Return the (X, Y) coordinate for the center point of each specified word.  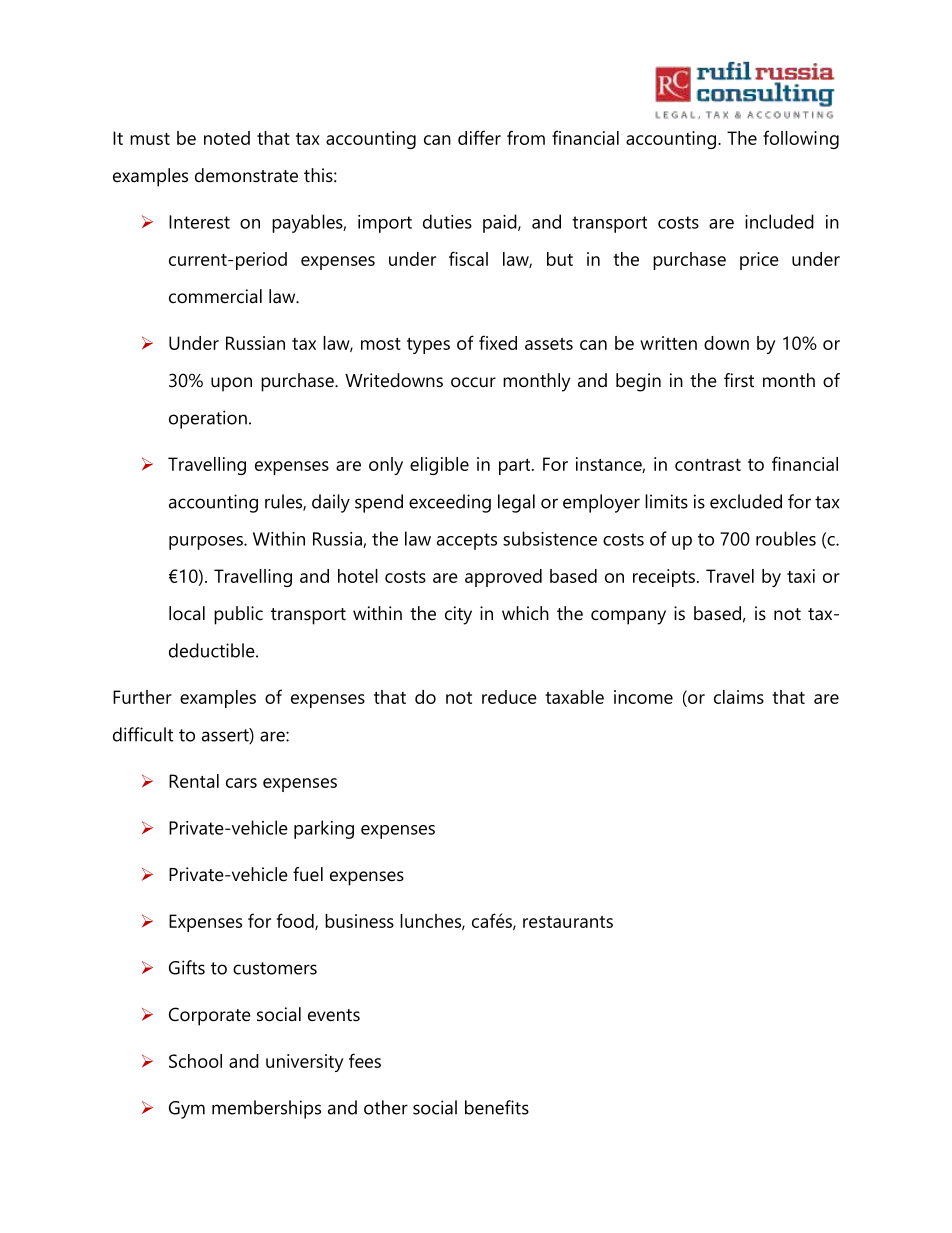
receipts (664, 578)
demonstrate (246, 175)
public (238, 615)
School (195, 1061)
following (801, 139)
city (458, 615)
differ (479, 137)
